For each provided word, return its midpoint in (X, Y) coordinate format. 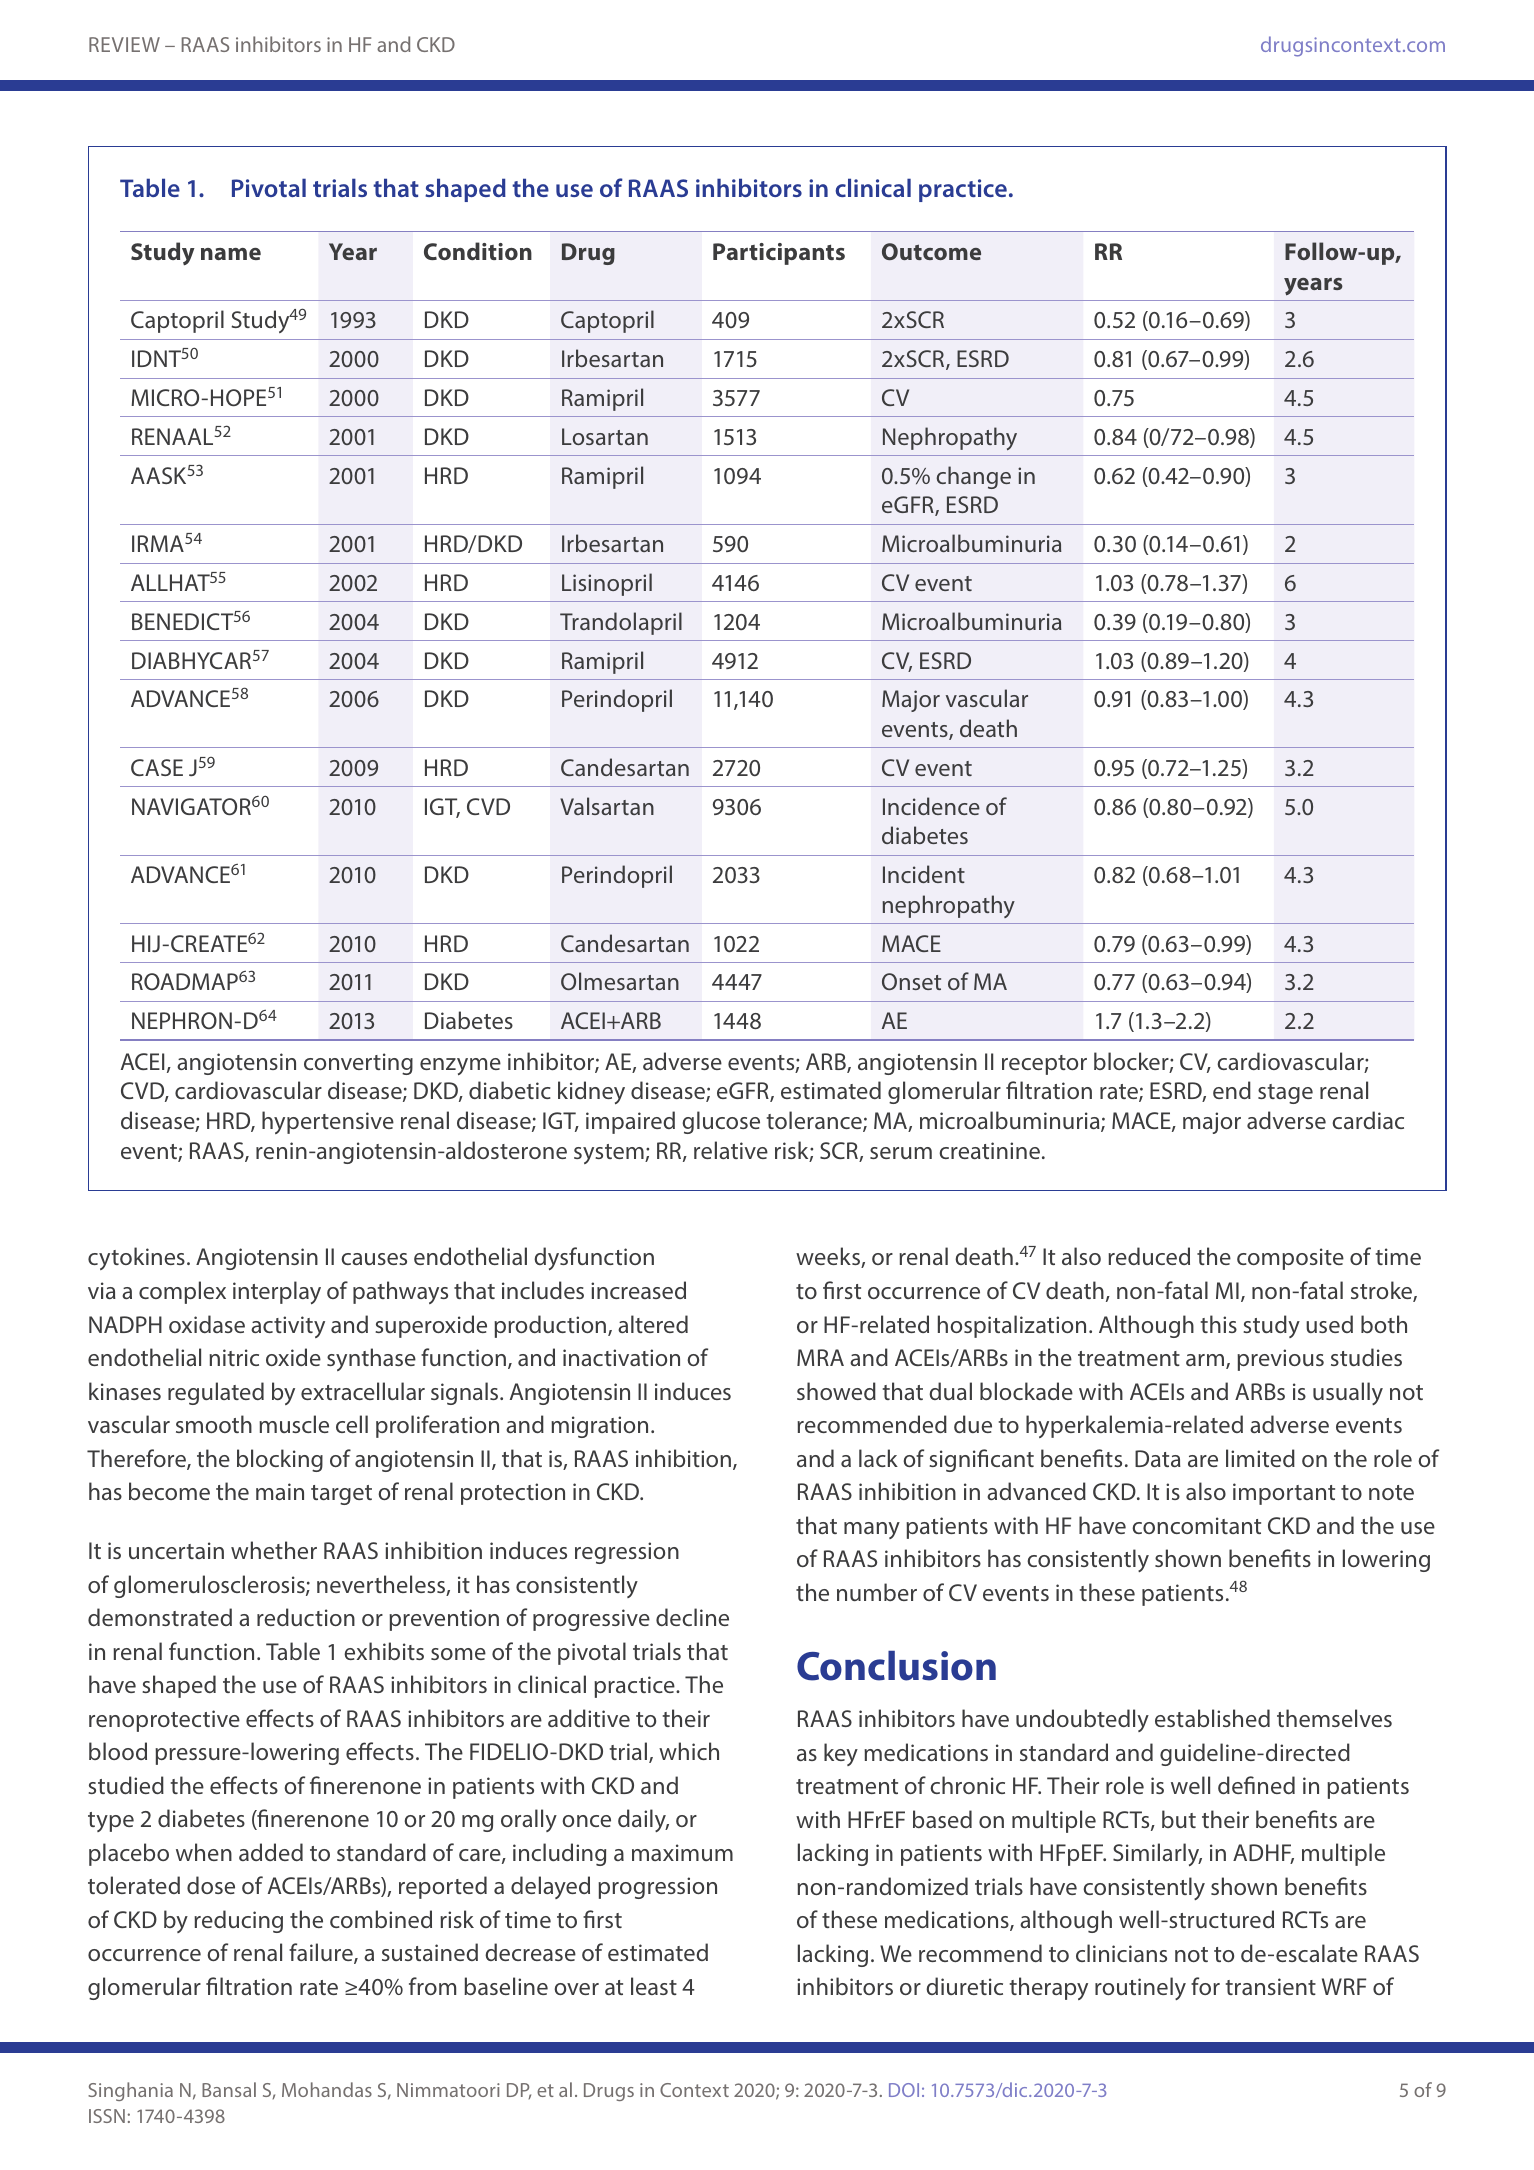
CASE (157, 767)
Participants (779, 254)
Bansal (229, 2089)
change (973, 477)
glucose (721, 1122)
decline (692, 1617)
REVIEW (124, 44)
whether (274, 1550)
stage (1285, 1094)
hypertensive (328, 1122)
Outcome (931, 251)
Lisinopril (607, 584)
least (654, 1986)
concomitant (1196, 1525)
